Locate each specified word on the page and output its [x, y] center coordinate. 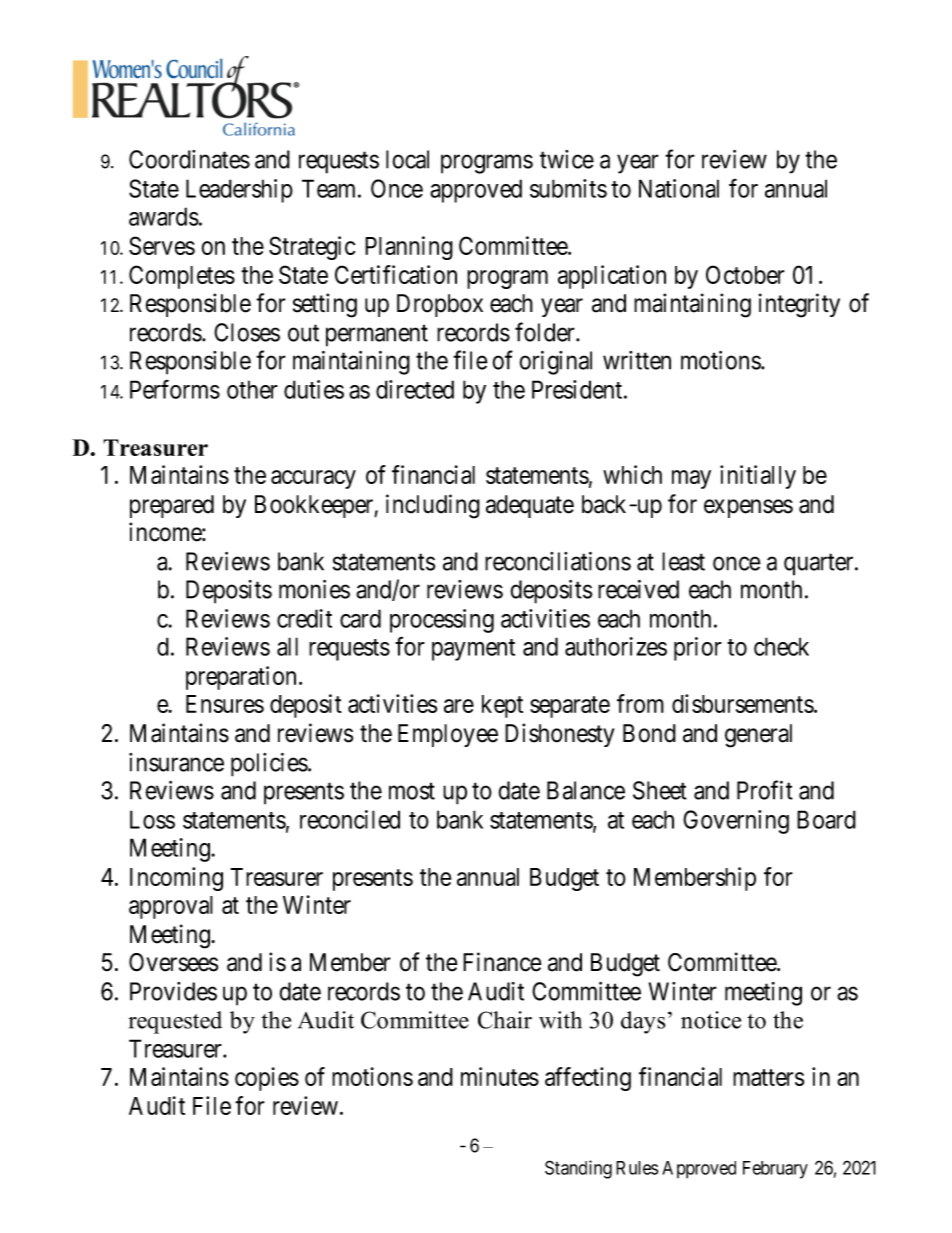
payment [473, 650]
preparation [241, 678]
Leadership [239, 191]
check [781, 646]
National [679, 188]
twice [567, 159]
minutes [500, 1076]
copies [267, 1079]
